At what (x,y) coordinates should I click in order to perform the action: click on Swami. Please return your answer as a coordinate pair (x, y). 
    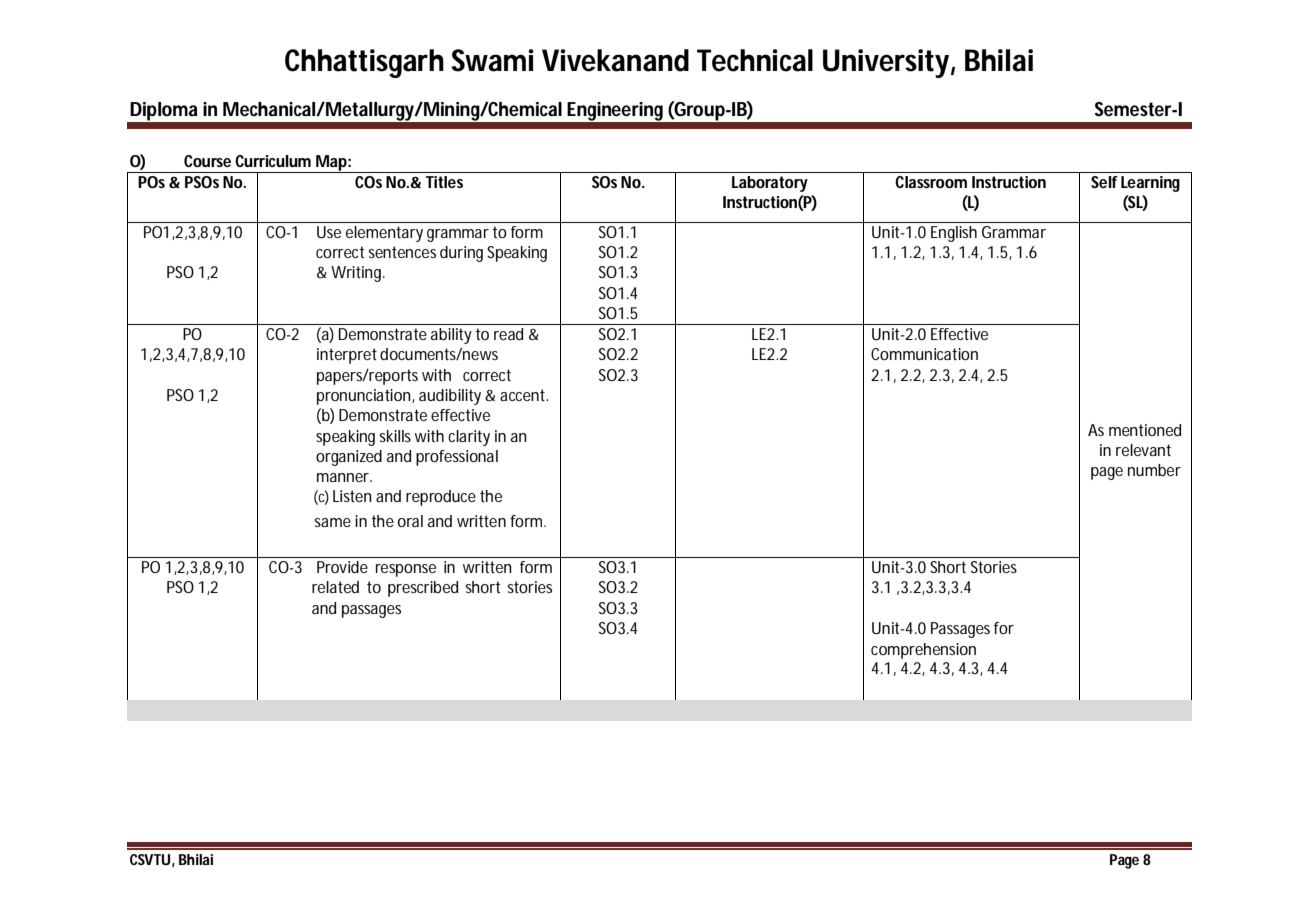
    Looking at the image, I should click on (492, 60).
